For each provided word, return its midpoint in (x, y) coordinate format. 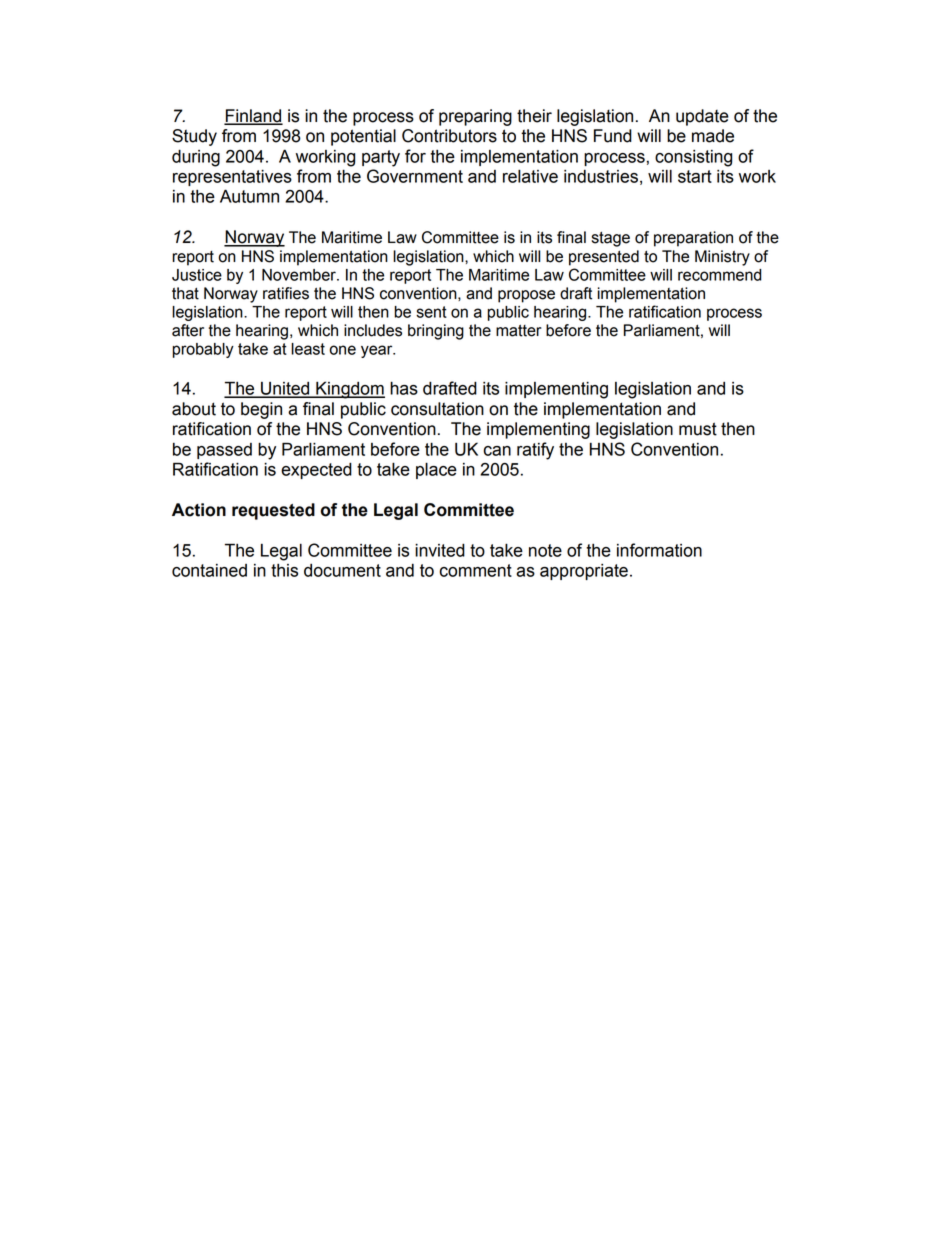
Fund (613, 136)
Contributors (449, 136)
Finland (253, 116)
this (284, 570)
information (659, 550)
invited (440, 550)
